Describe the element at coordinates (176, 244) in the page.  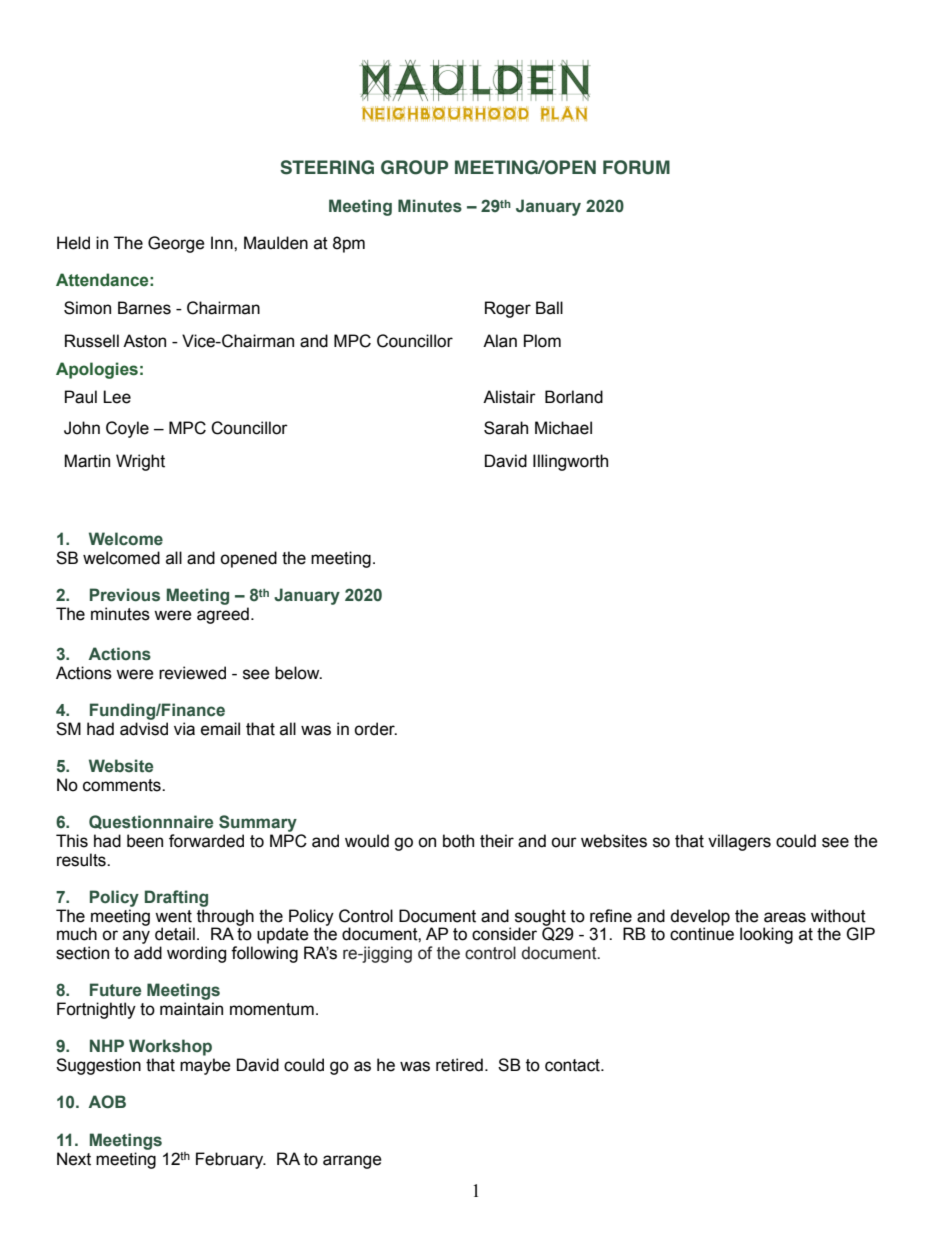
I see `George` at that location.
